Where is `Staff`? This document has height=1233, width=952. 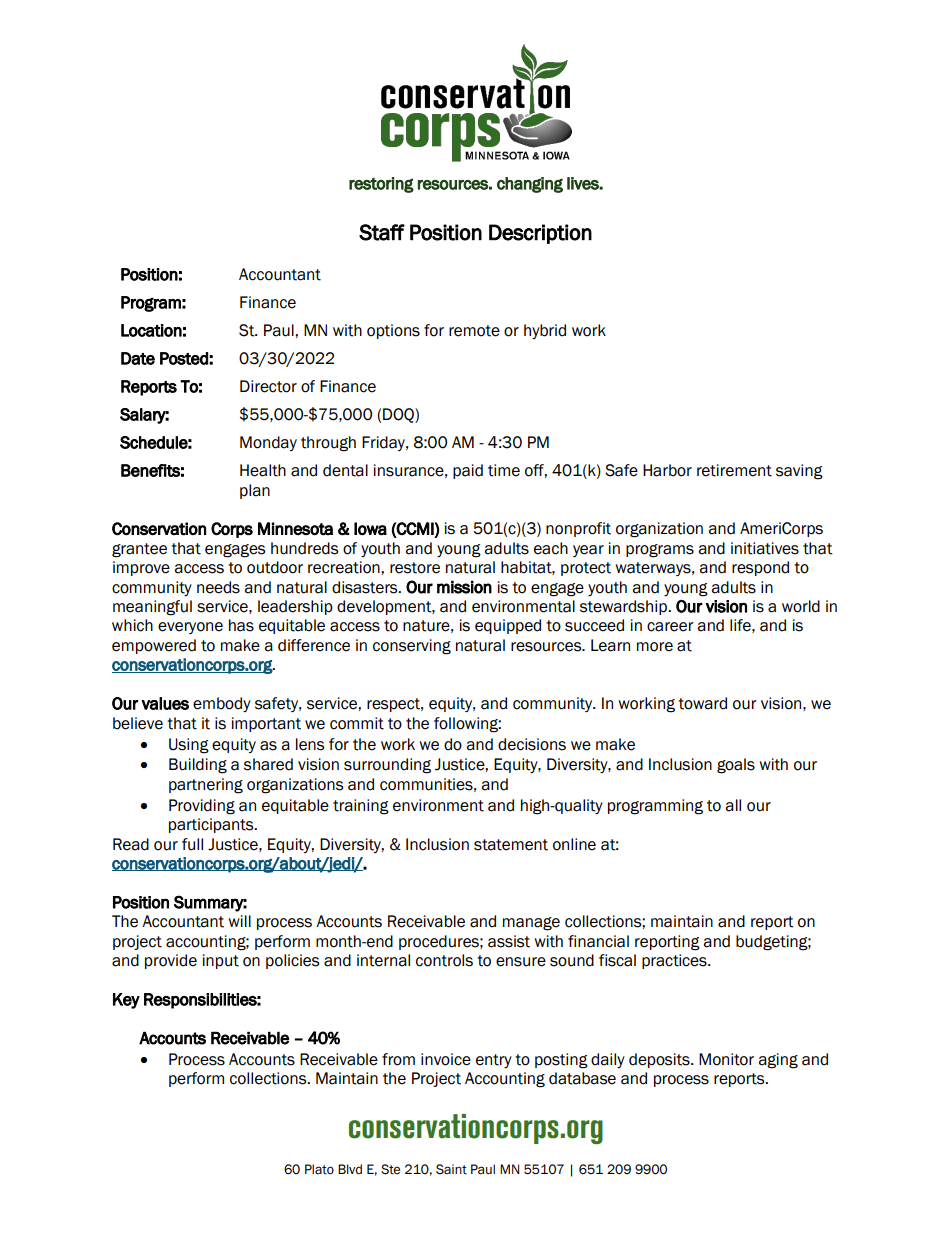
Staff is located at coordinates (382, 232).
